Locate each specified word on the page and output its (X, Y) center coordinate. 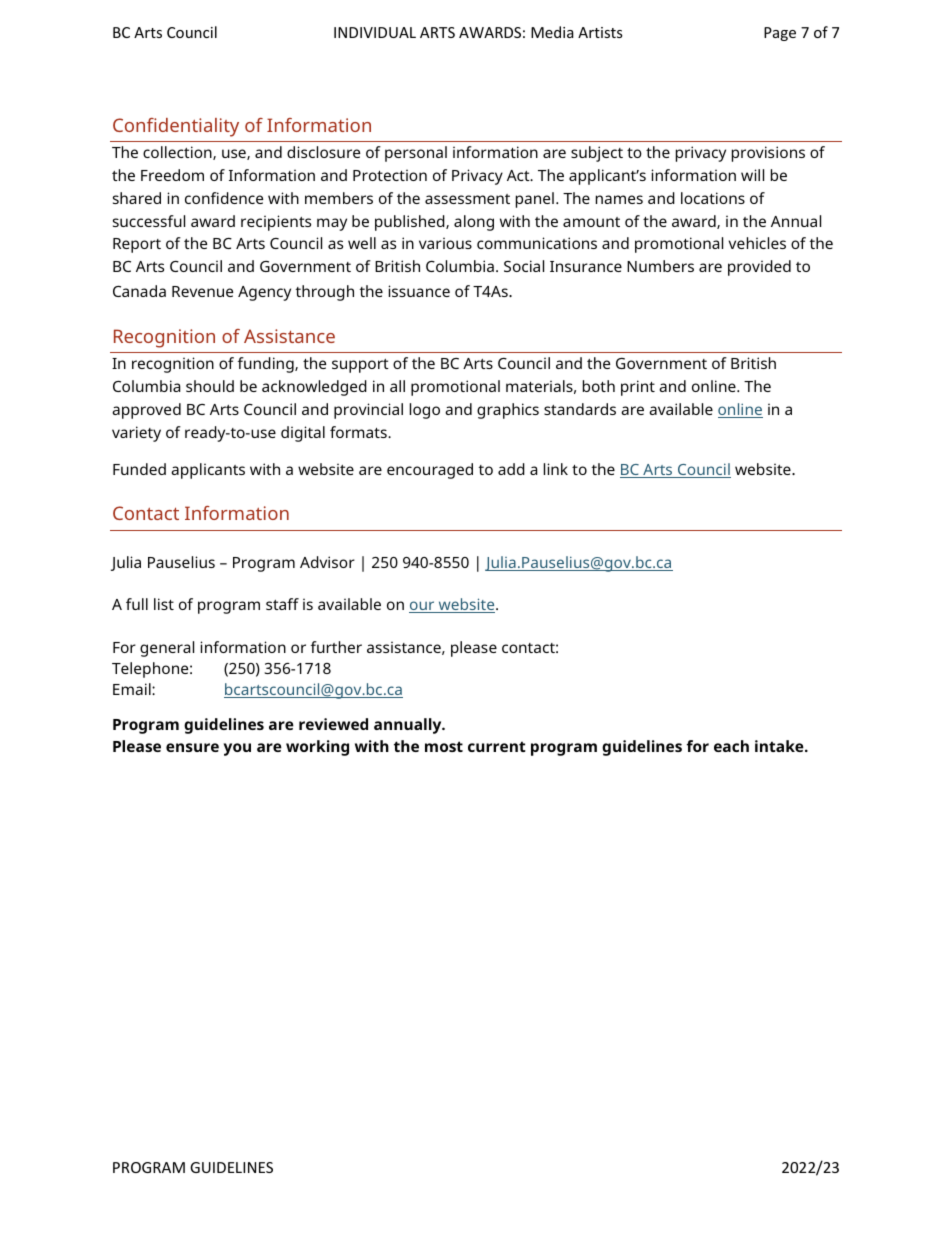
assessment (467, 199)
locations (713, 198)
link (556, 469)
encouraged (430, 471)
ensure (192, 747)
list (164, 604)
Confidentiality (176, 127)
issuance (419, 291)
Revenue (202, 291)
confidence (224, 198)
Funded (139, 469)
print (638, 388)
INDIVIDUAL (375, 32)
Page (780, 34)
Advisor (327, 562)
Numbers (660, 266)
